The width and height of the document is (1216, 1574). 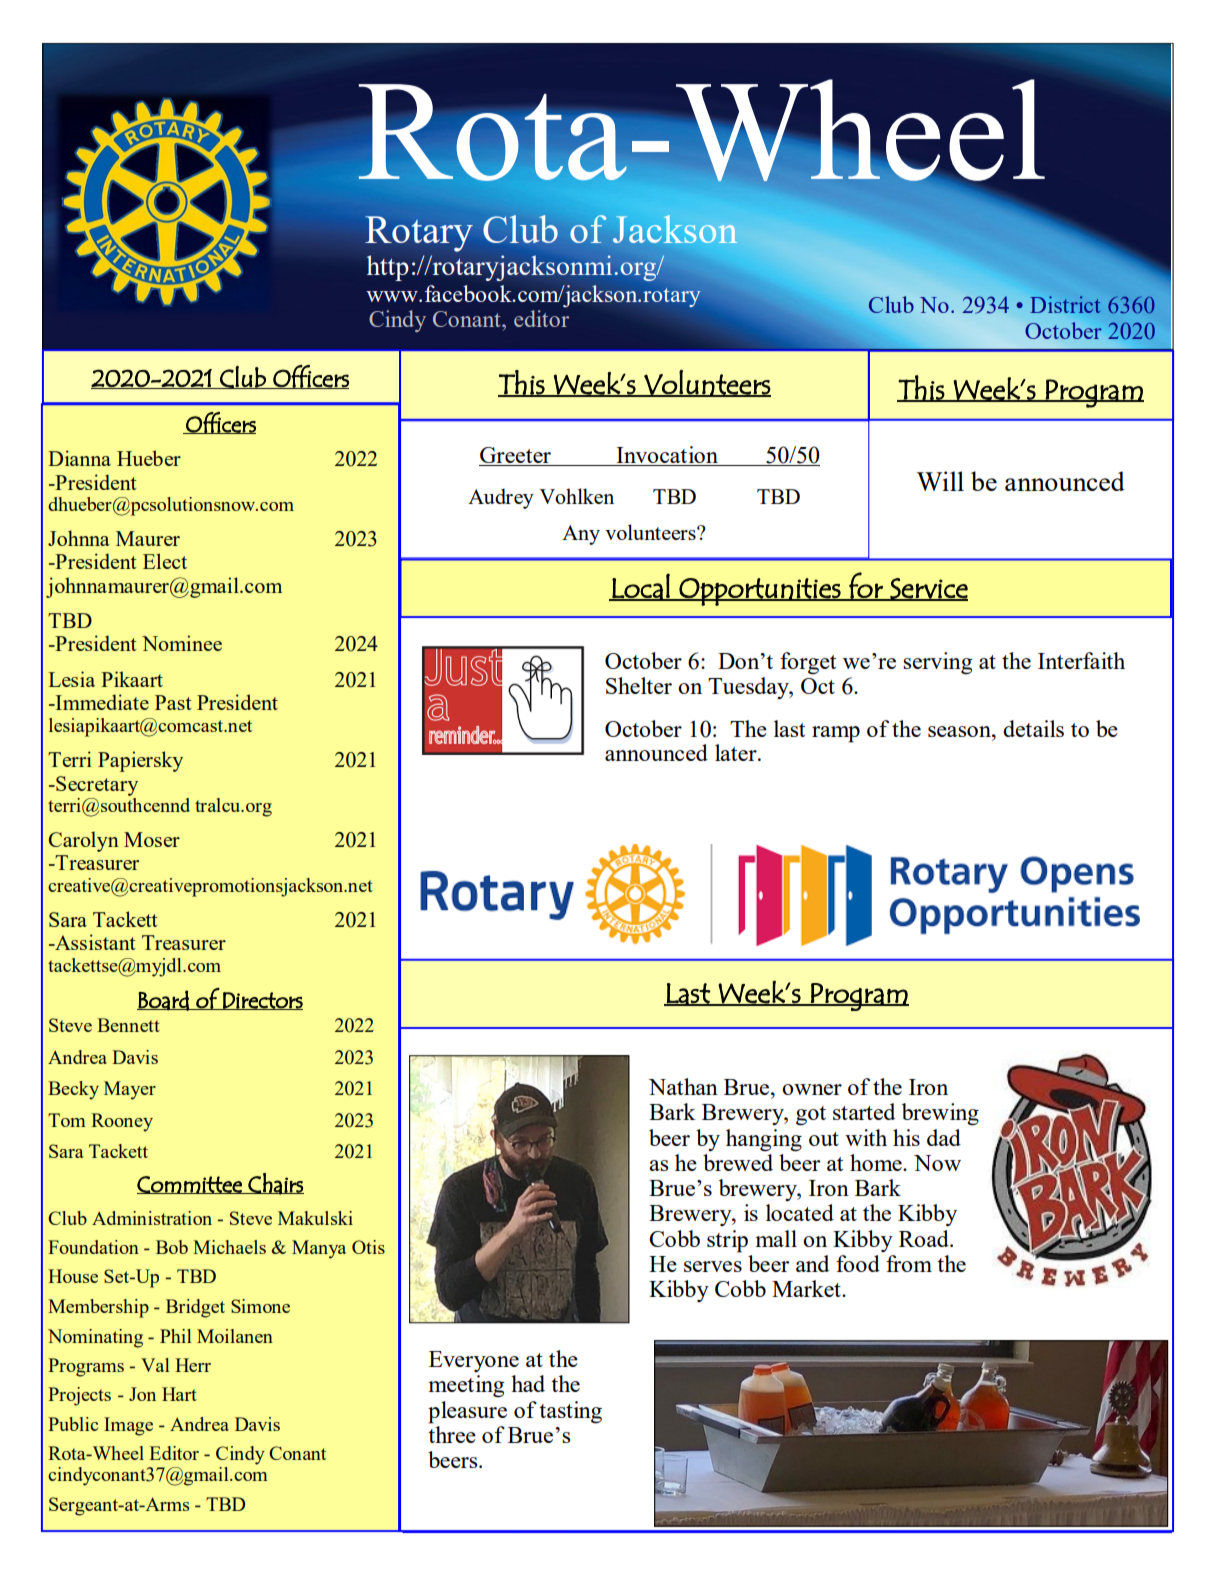 I want to click on Dianna, so click(x=79, y=458).
